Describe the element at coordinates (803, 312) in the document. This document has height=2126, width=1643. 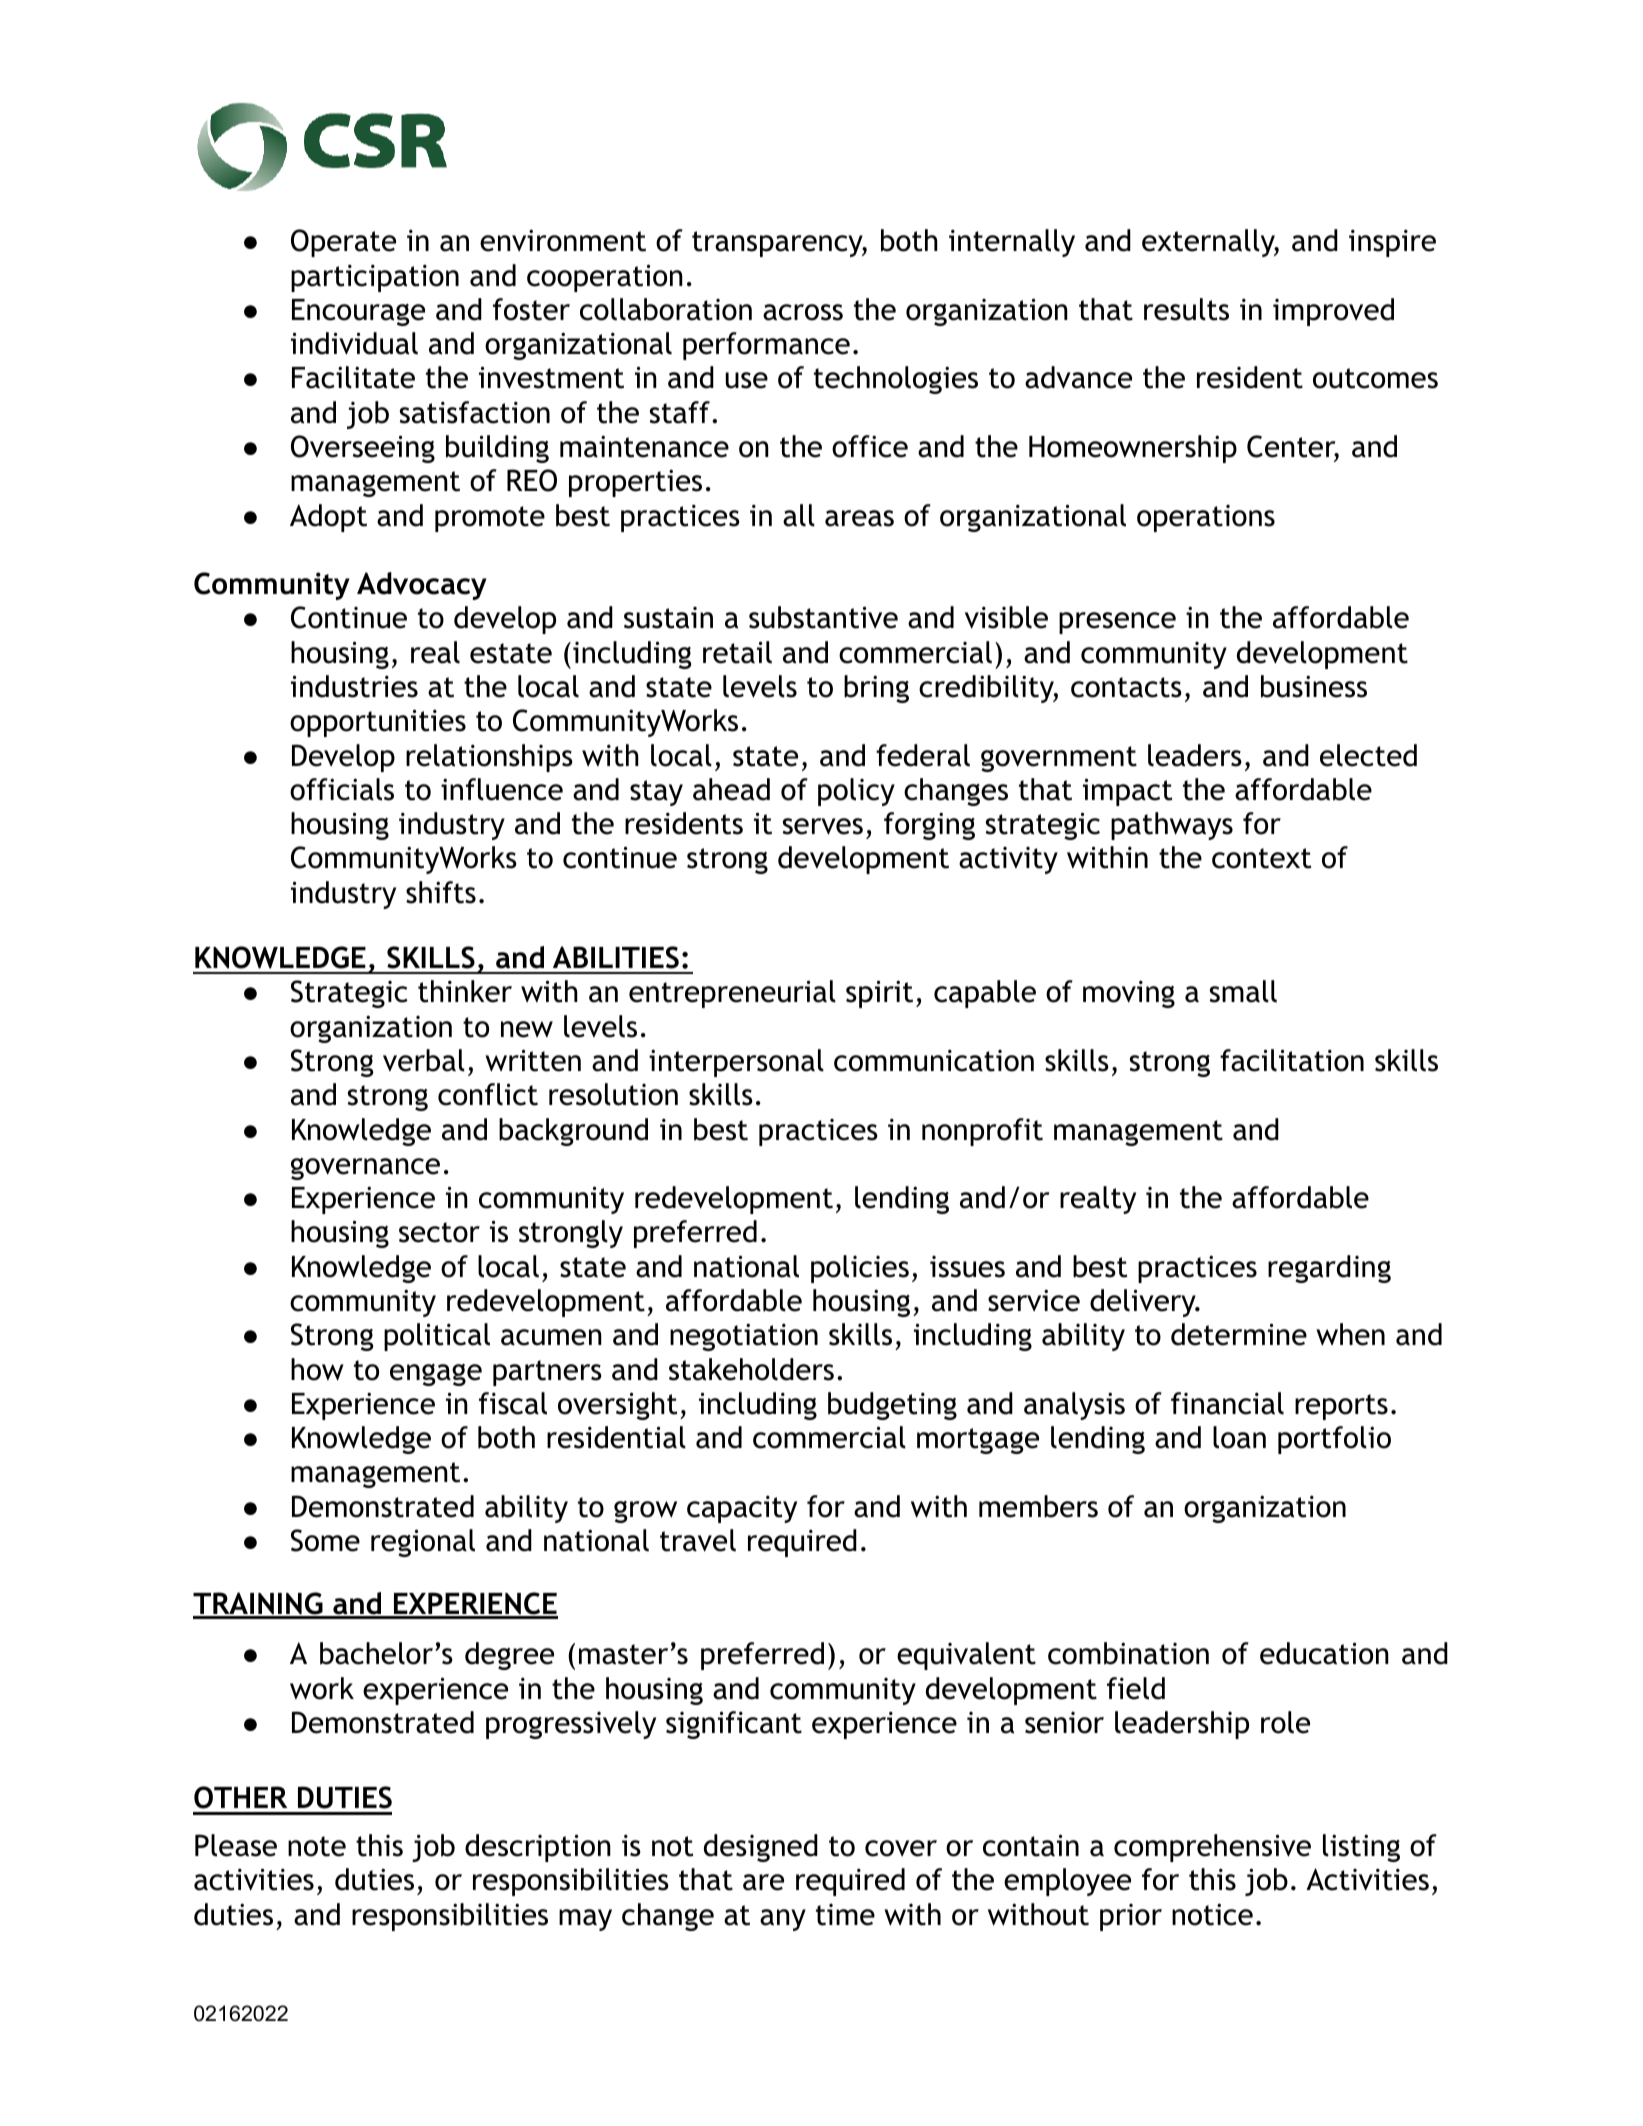
I see `across` at that location.
